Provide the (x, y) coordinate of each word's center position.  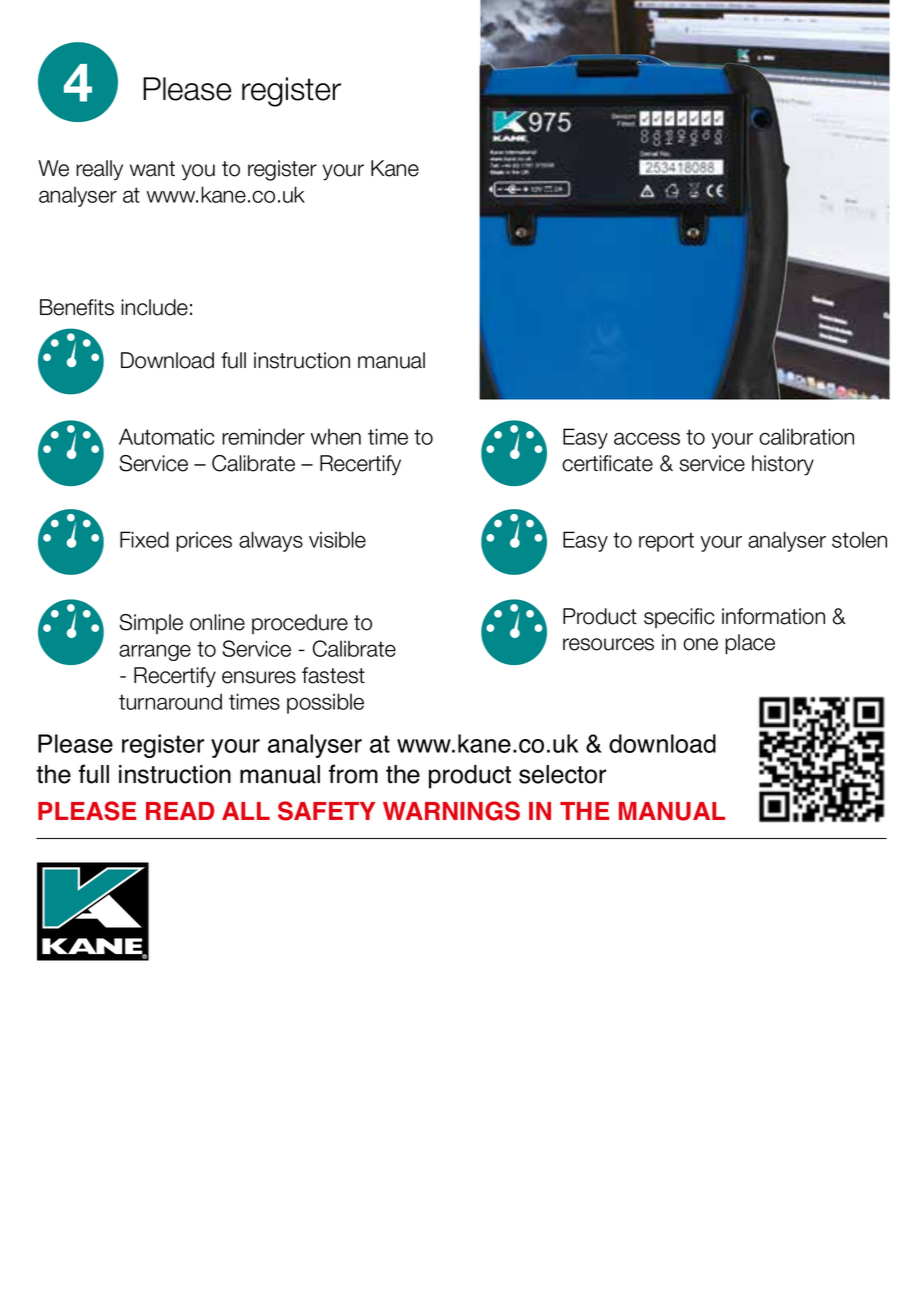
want (152, 169)
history (783, 465)
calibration (806, 436)
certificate (607, 463)
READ (180, 811)
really (99, 170)
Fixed (144, 539)
